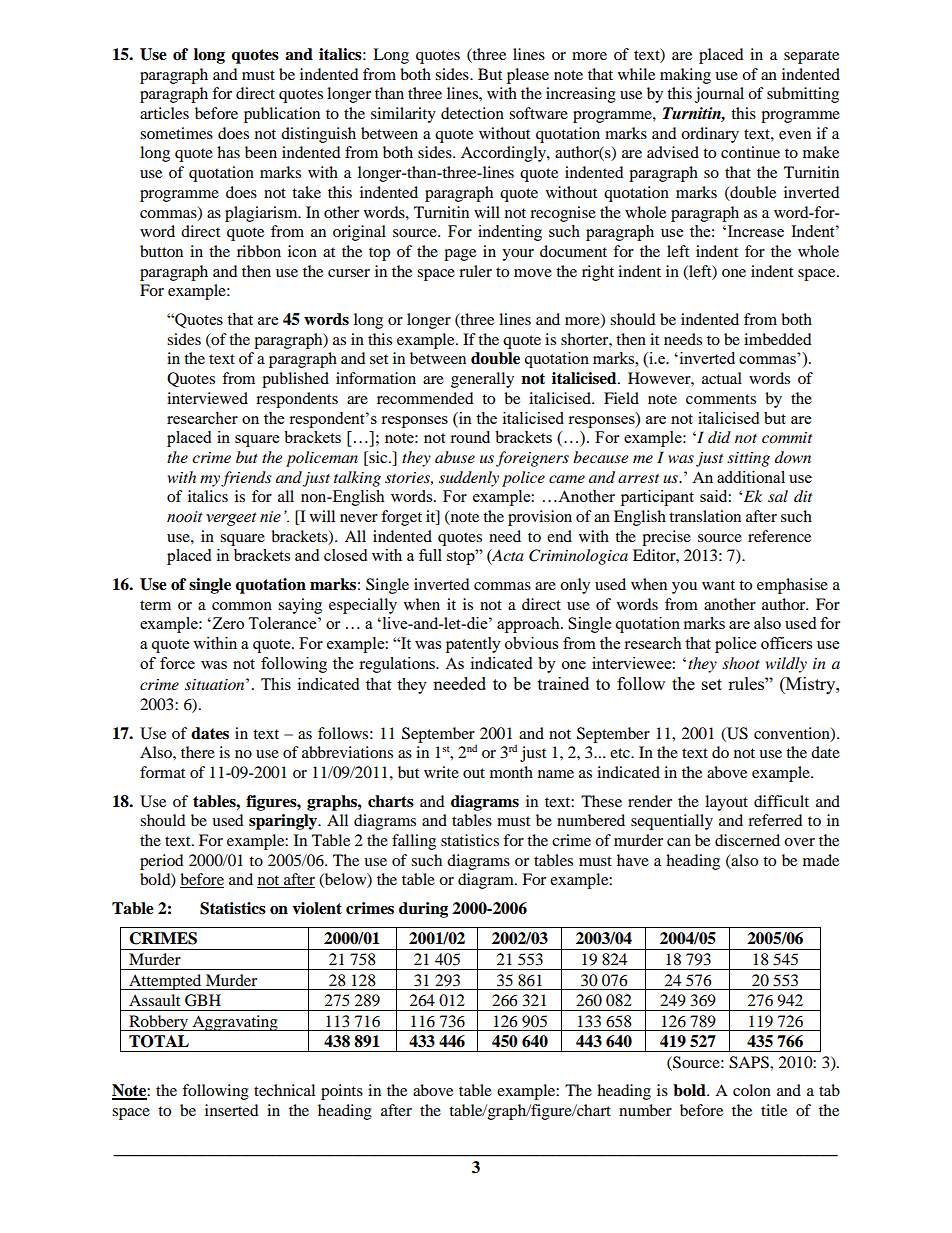 The image size is (952, 1233). Describe the element at coordinates (232, 1110) in the page. I see `inserted` at that location.
